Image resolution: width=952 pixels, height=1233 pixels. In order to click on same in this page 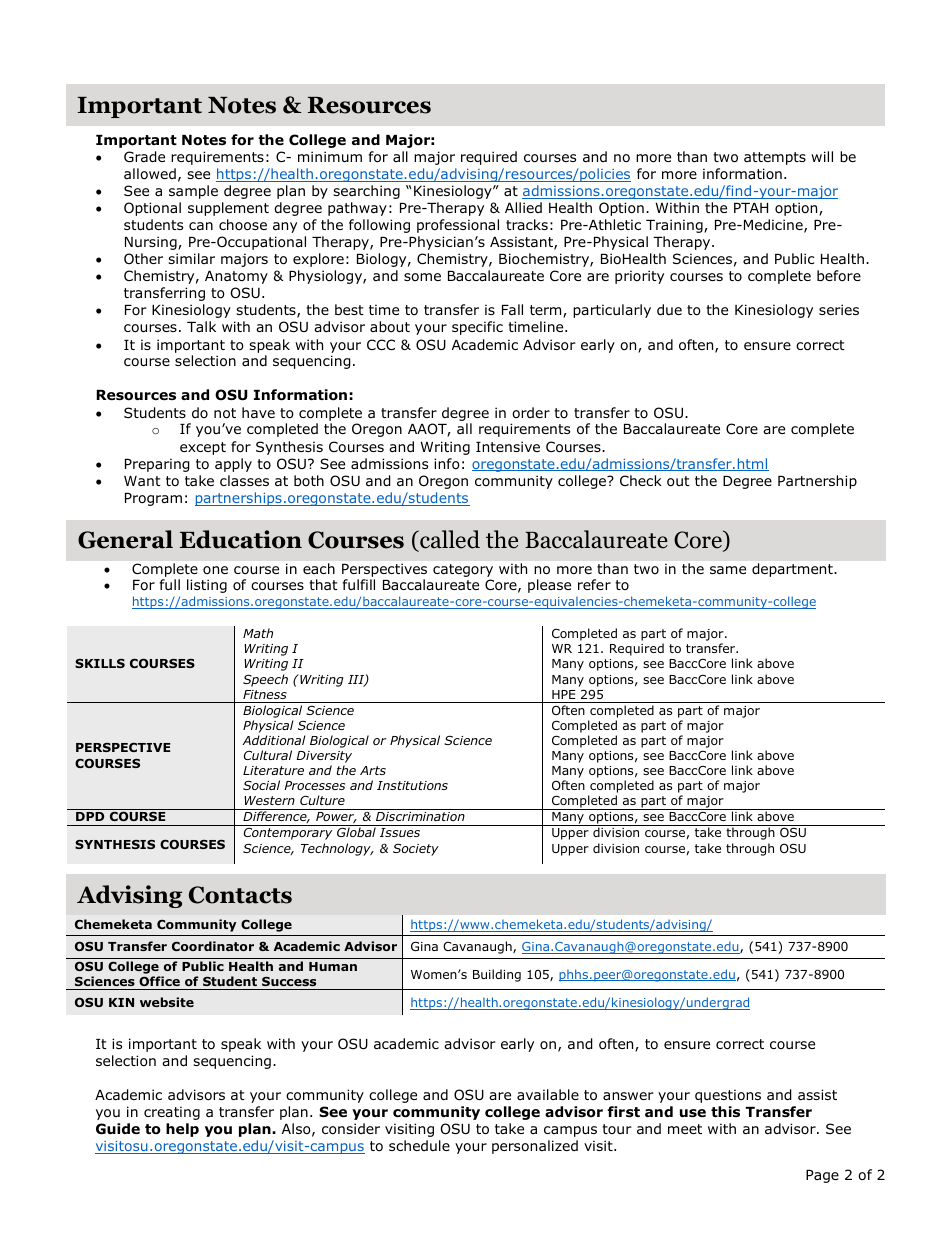, I will do `click(728, 570)`.
